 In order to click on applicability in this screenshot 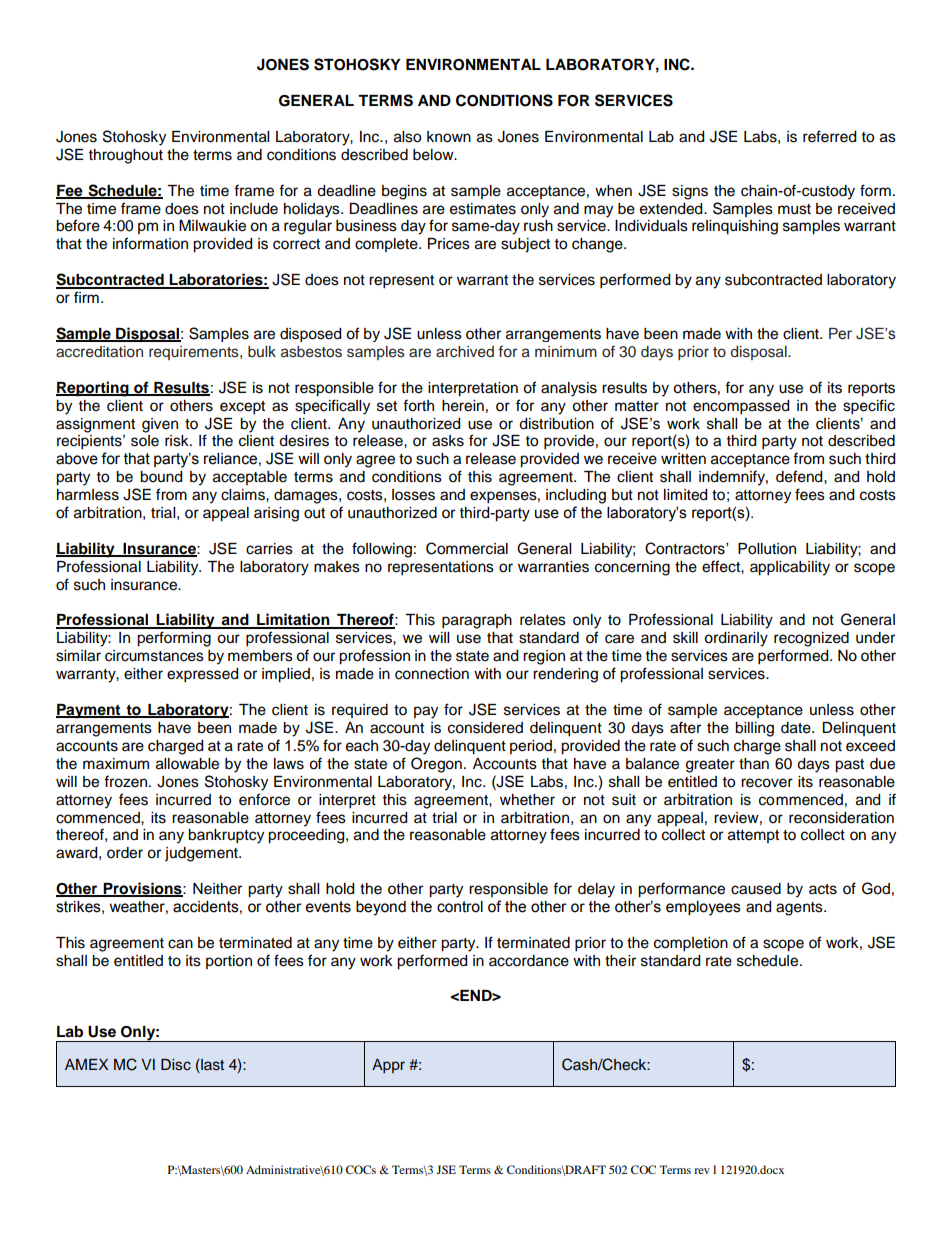, I will do `click(790, 568)`.
